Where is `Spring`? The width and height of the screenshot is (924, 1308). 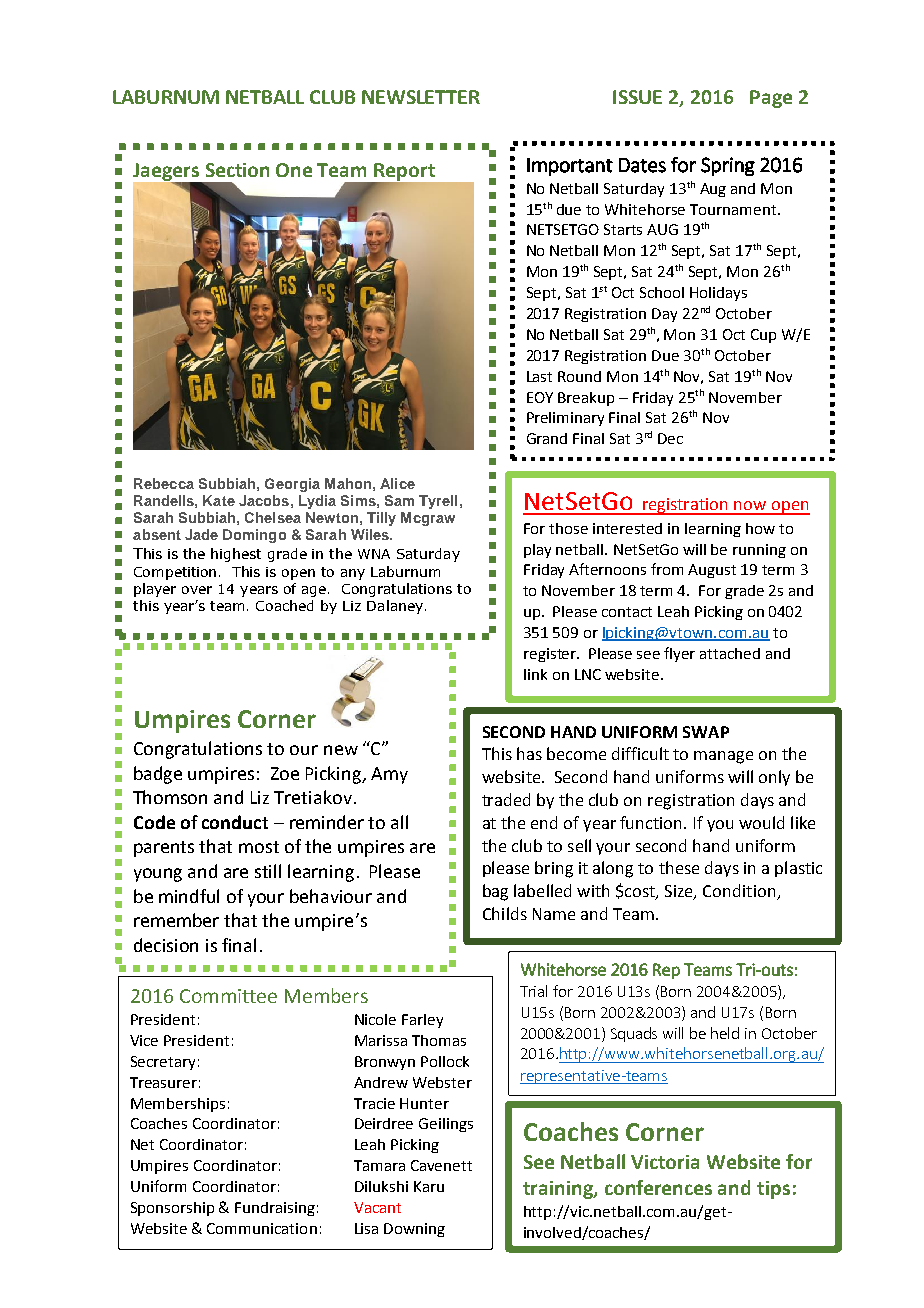 Spring is located at coordinates (728, 166).
